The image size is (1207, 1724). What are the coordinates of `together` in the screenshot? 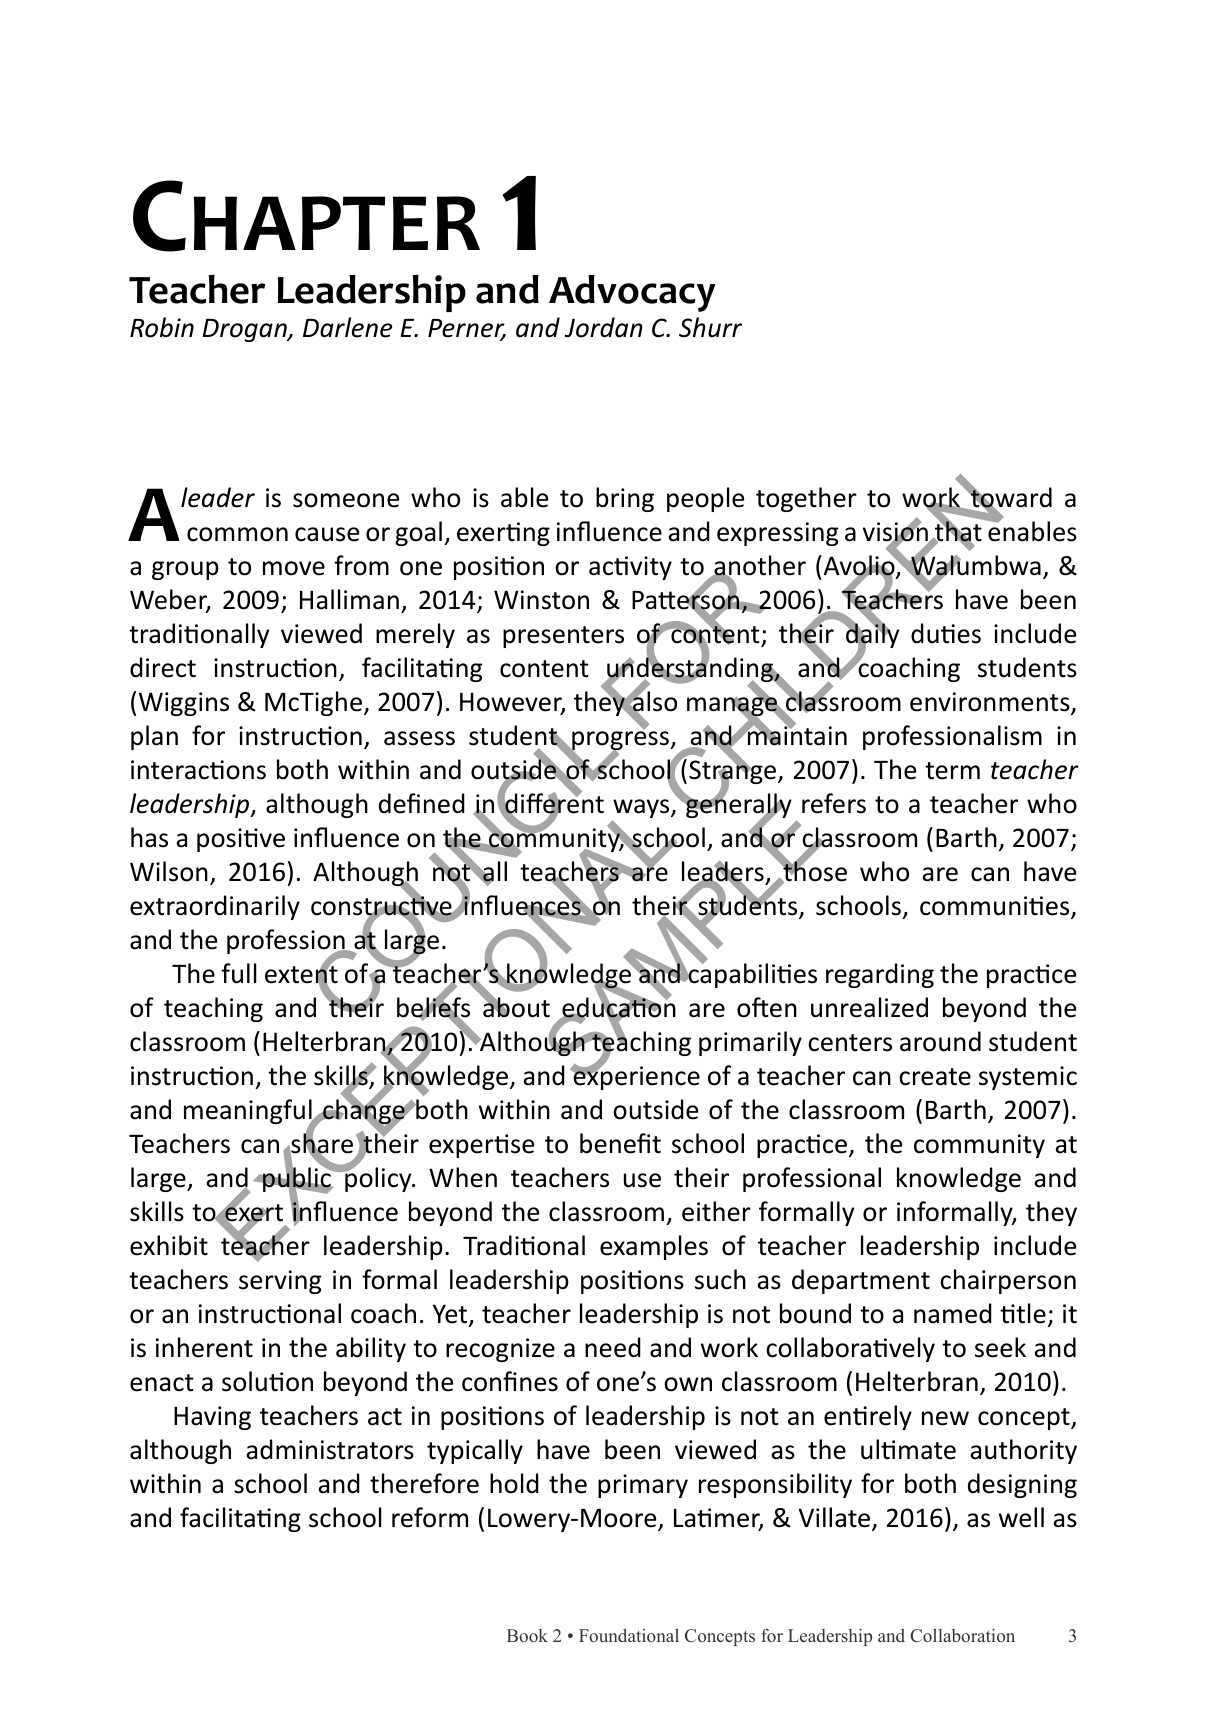 It's located at (806, 499).
